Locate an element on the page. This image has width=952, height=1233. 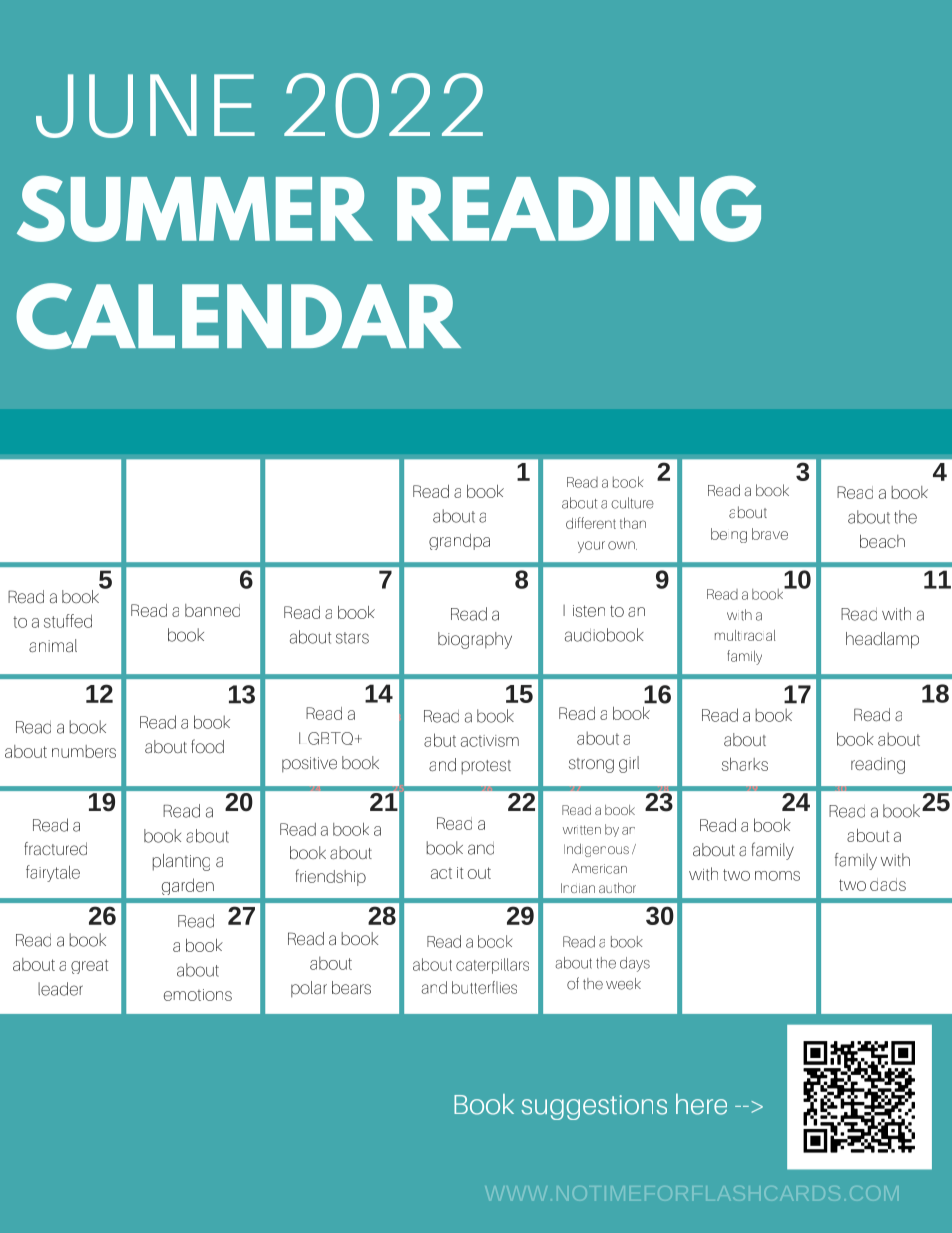
JUNE is located at coordinates (145, 106).
